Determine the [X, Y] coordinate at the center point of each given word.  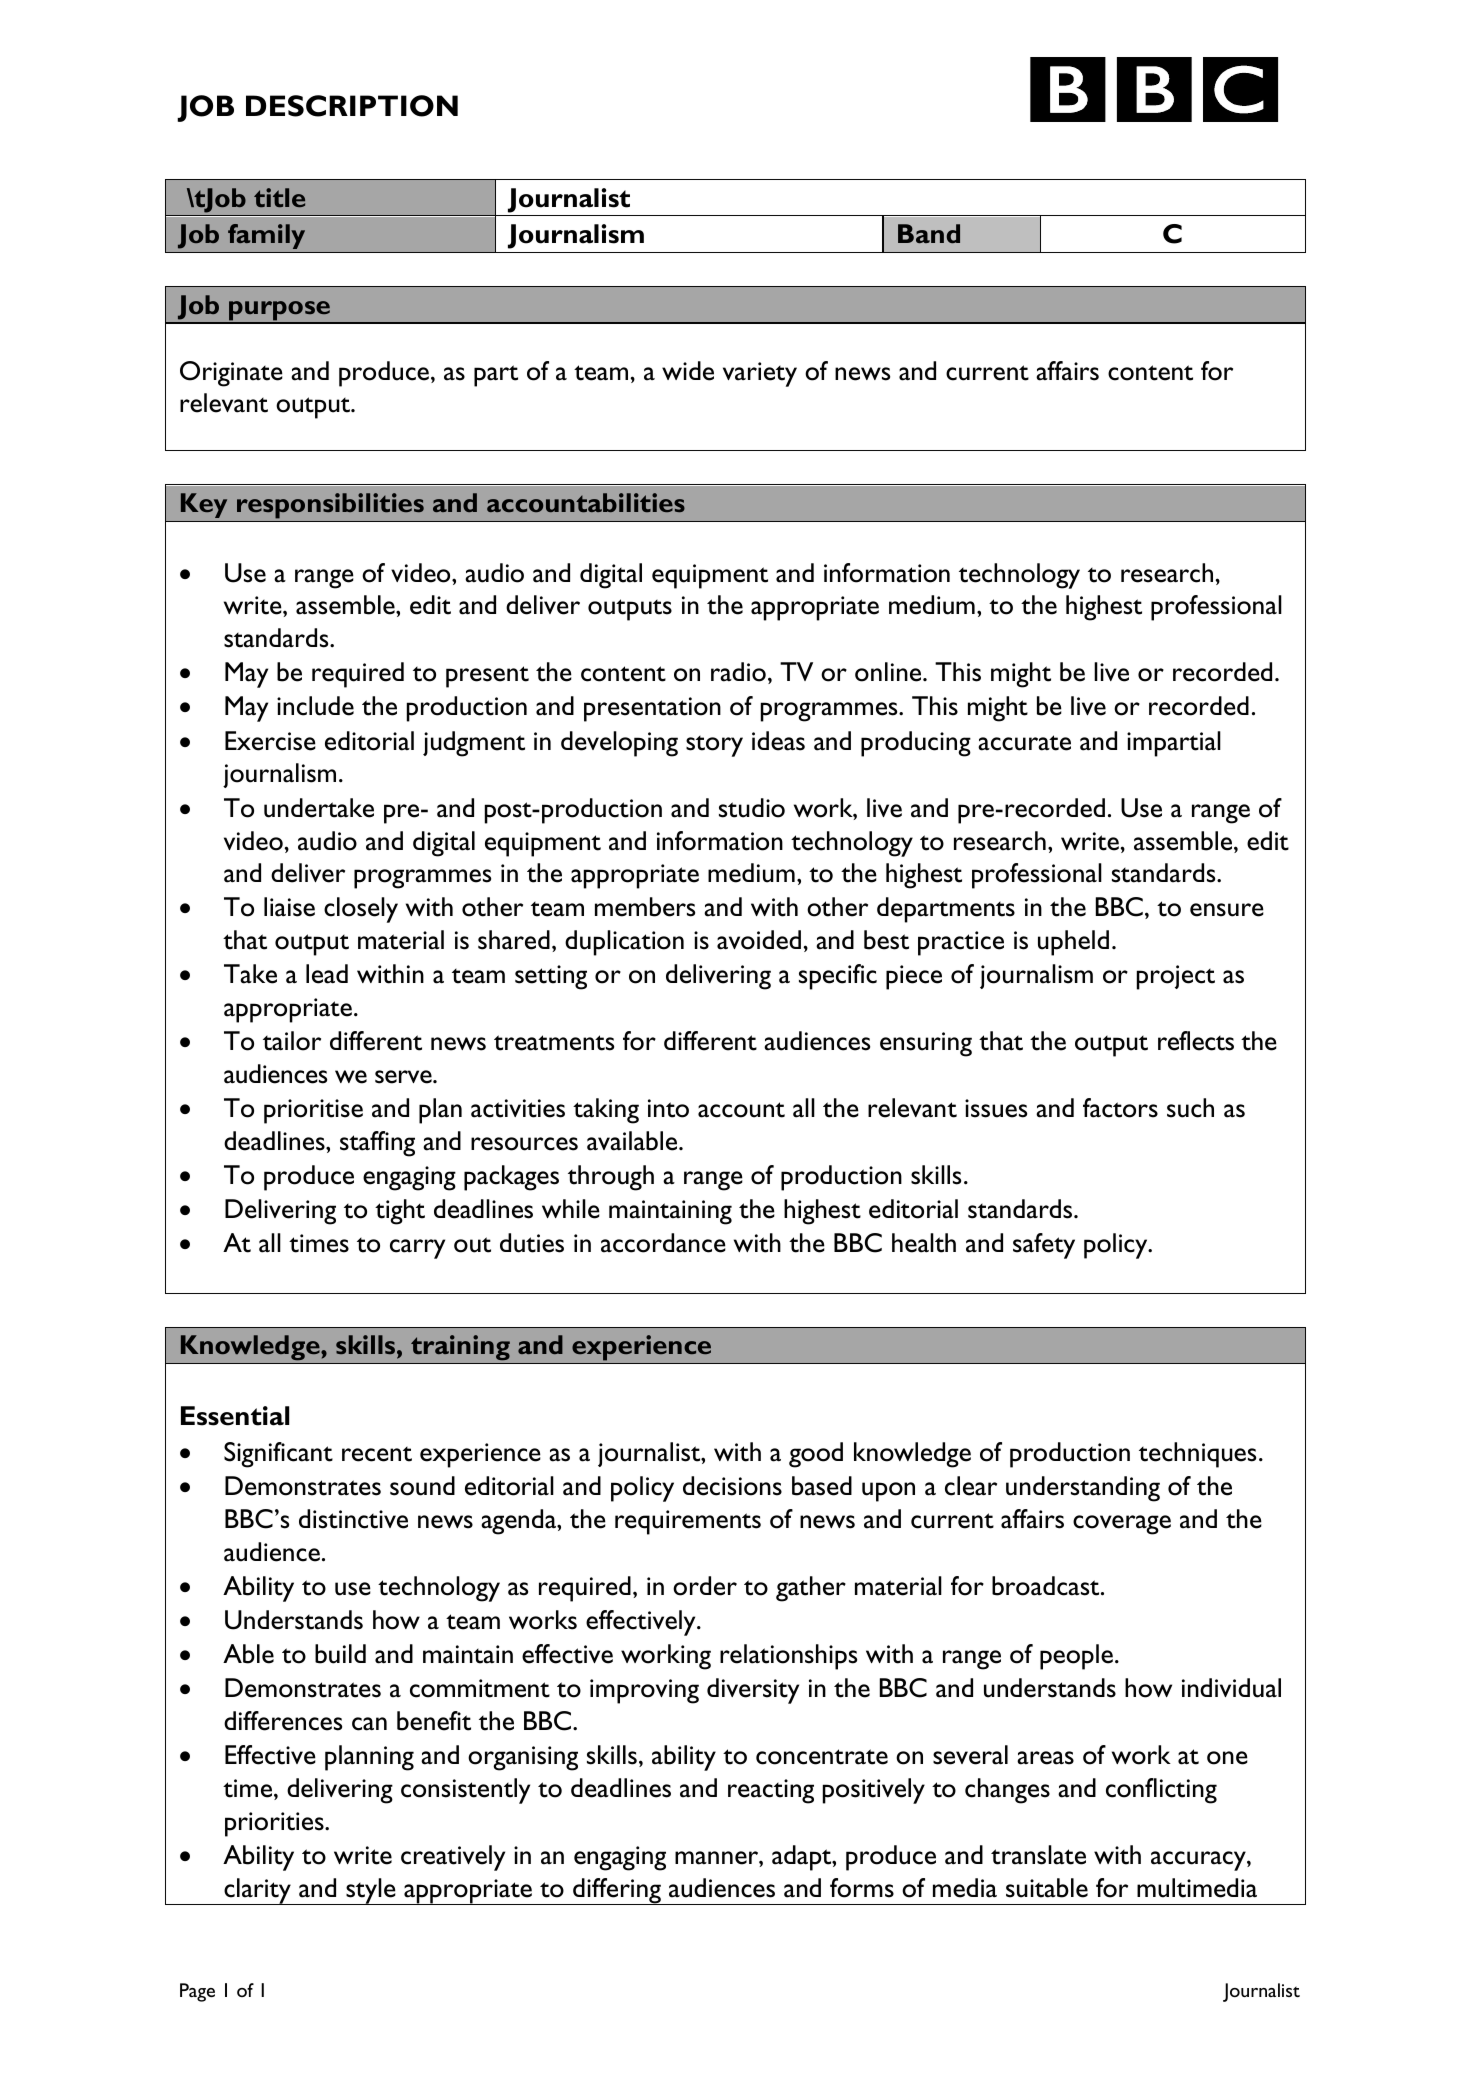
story [714, 746]
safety [1044, 1246]
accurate [1024, 743]
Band [929, 234]
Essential [235, 1416]
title [279, 197]
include [315, 706]
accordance [663, 1243]
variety [760, 374]
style [371, 1891]
